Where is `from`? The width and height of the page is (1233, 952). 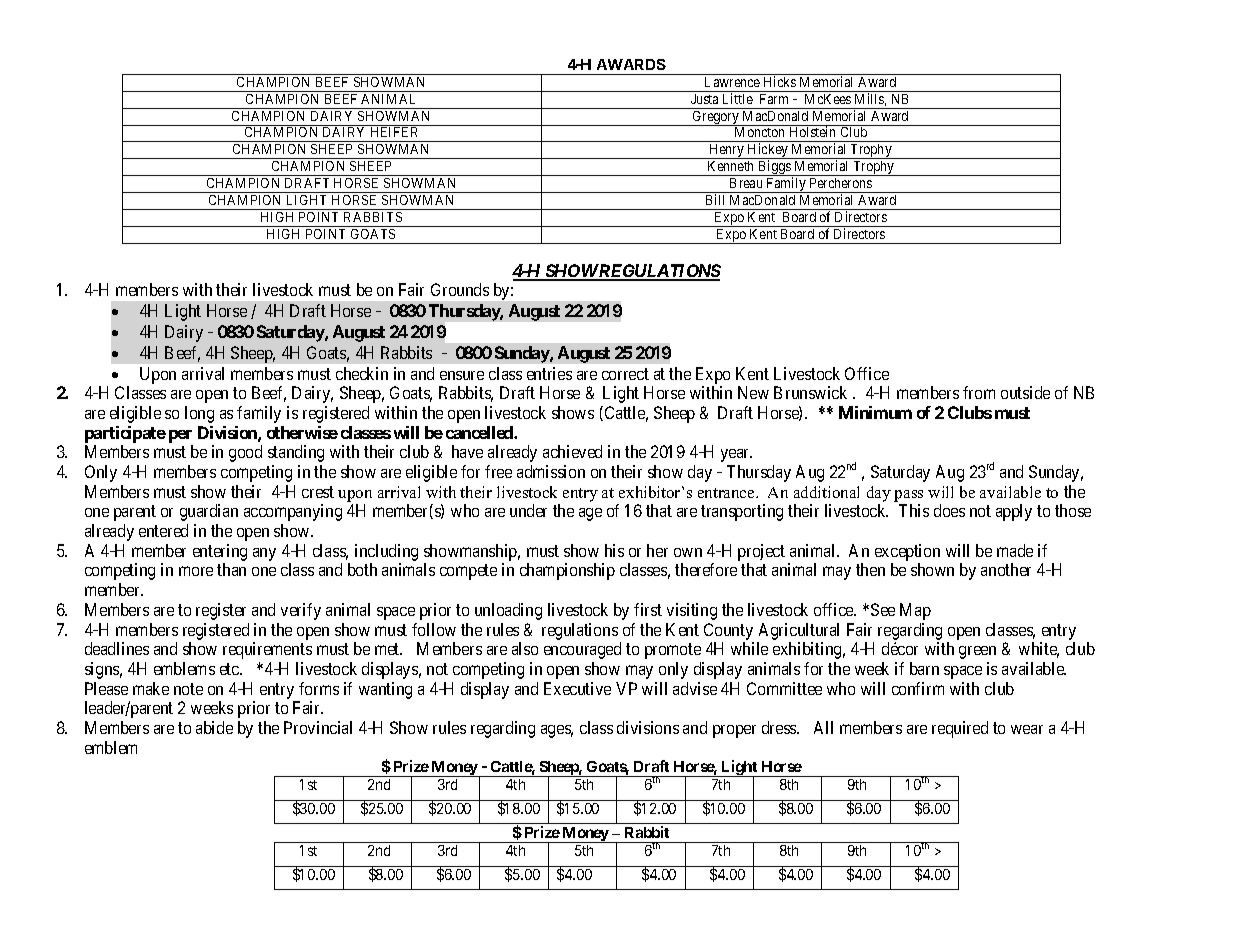 from is located at coordinates (979, 392).
